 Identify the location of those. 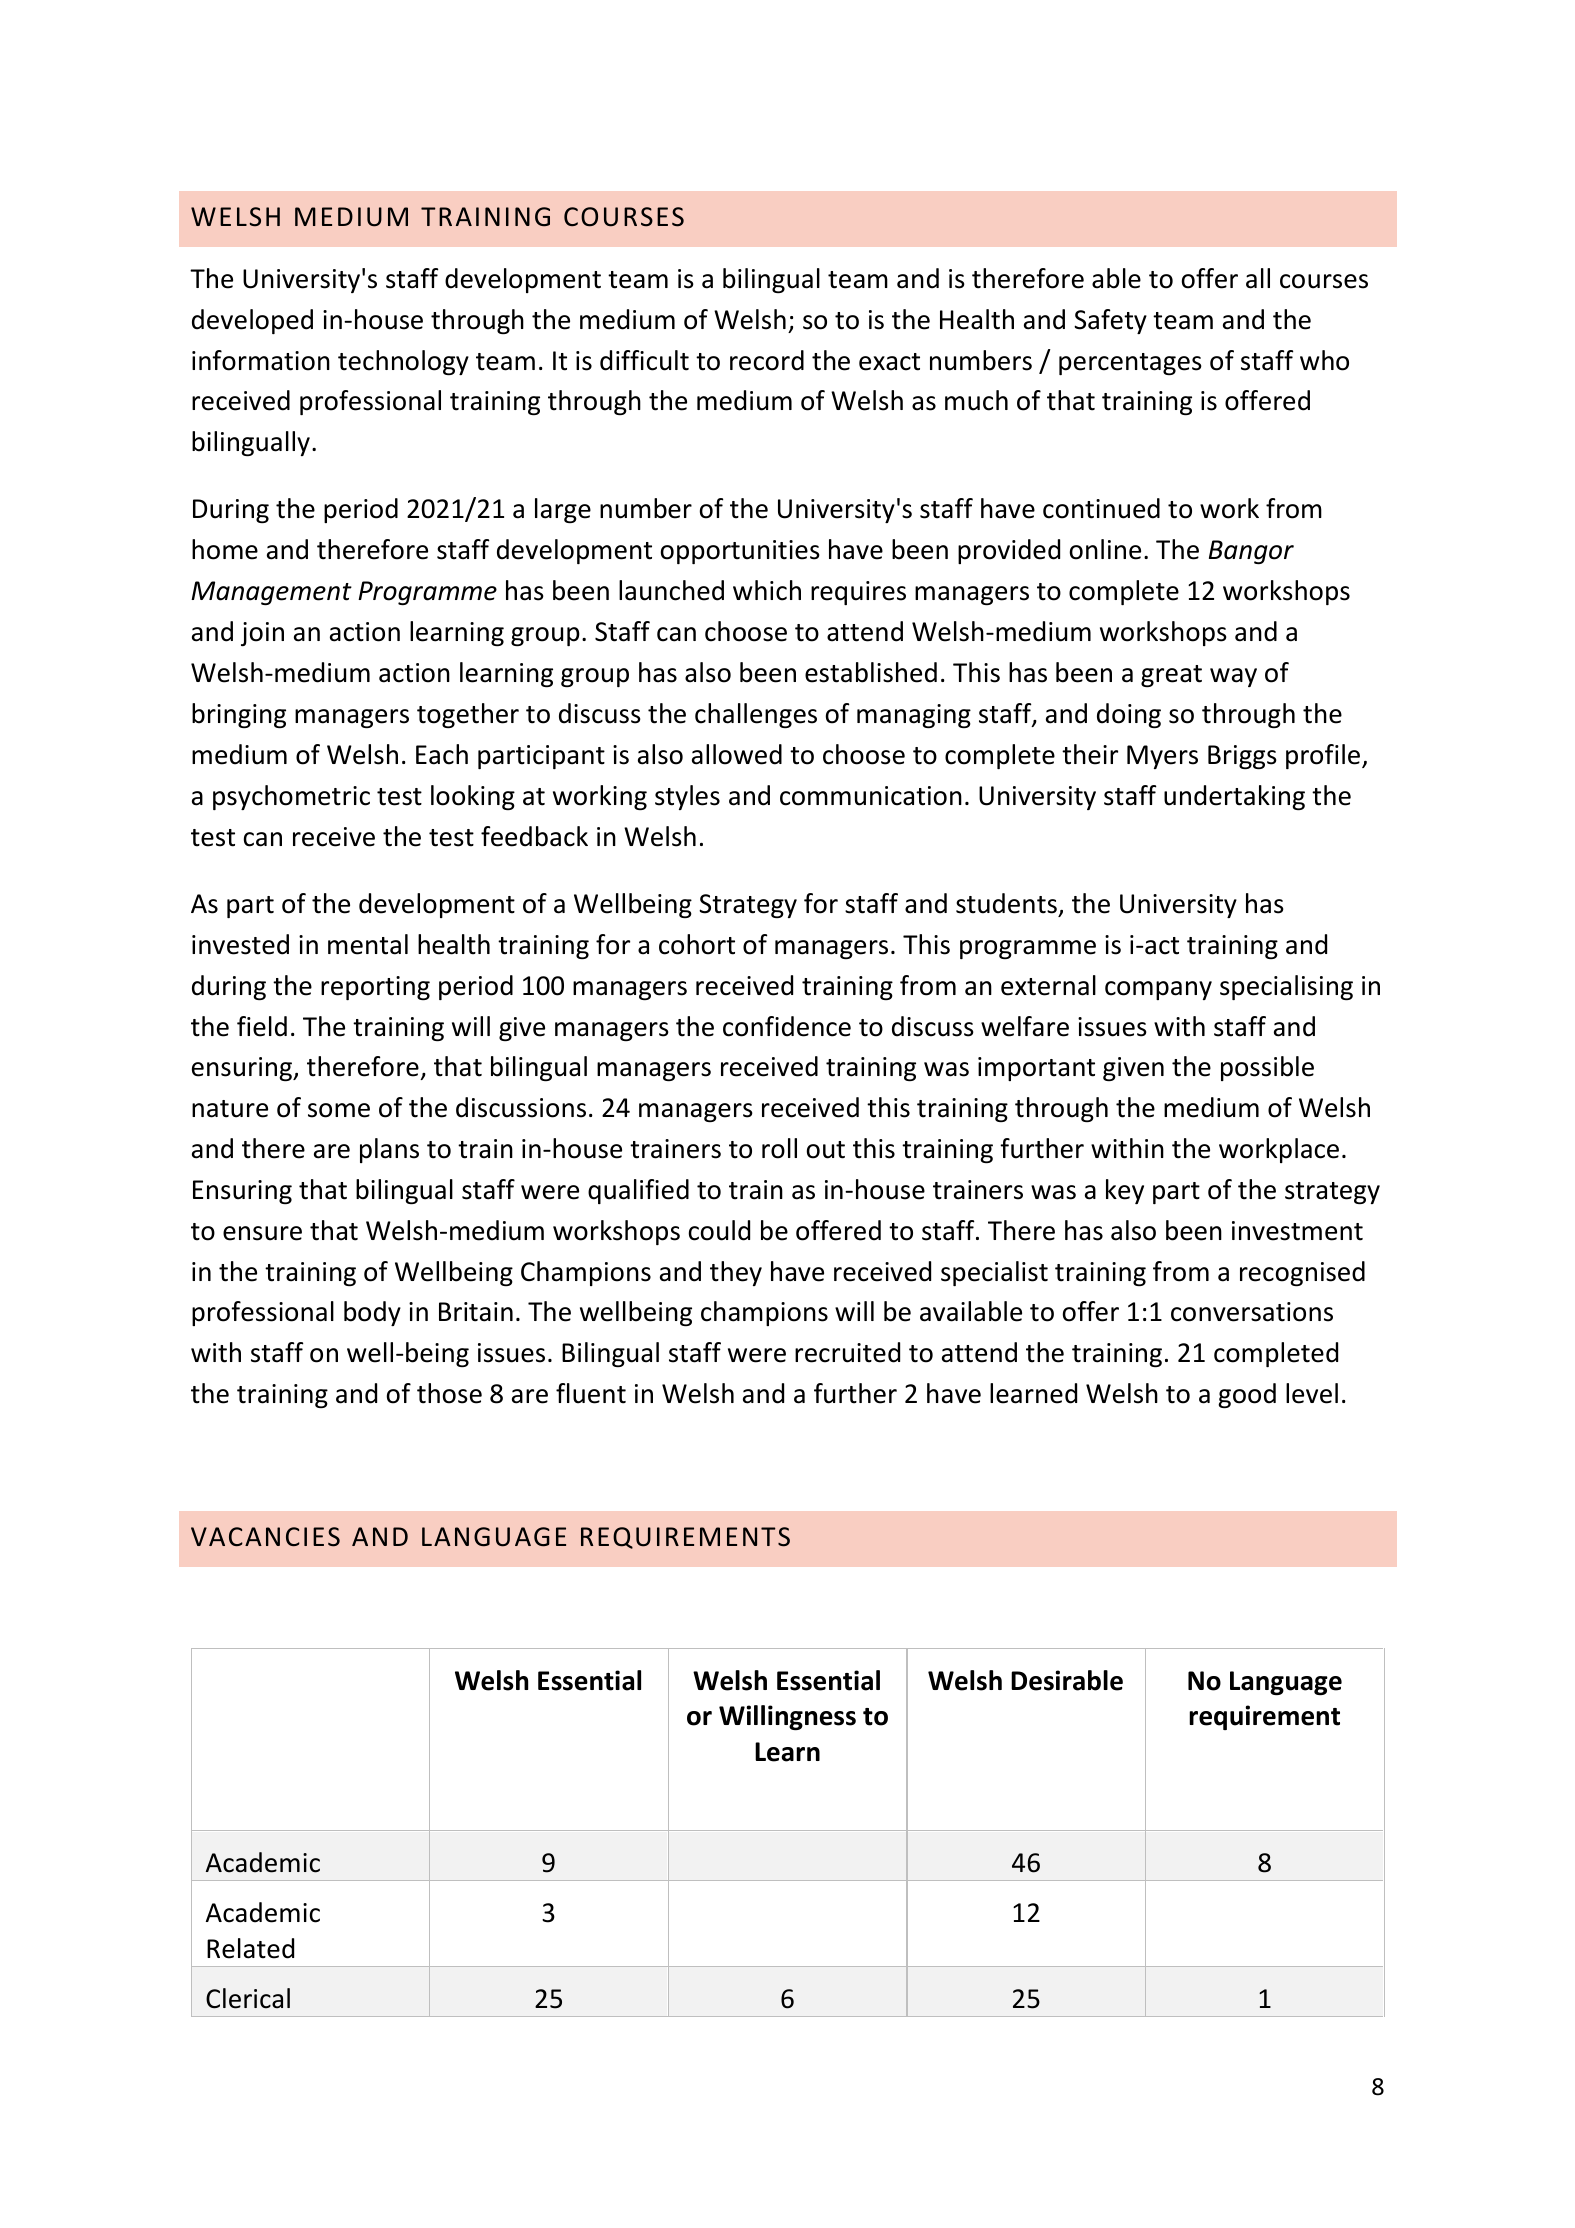
(449, 1393).
